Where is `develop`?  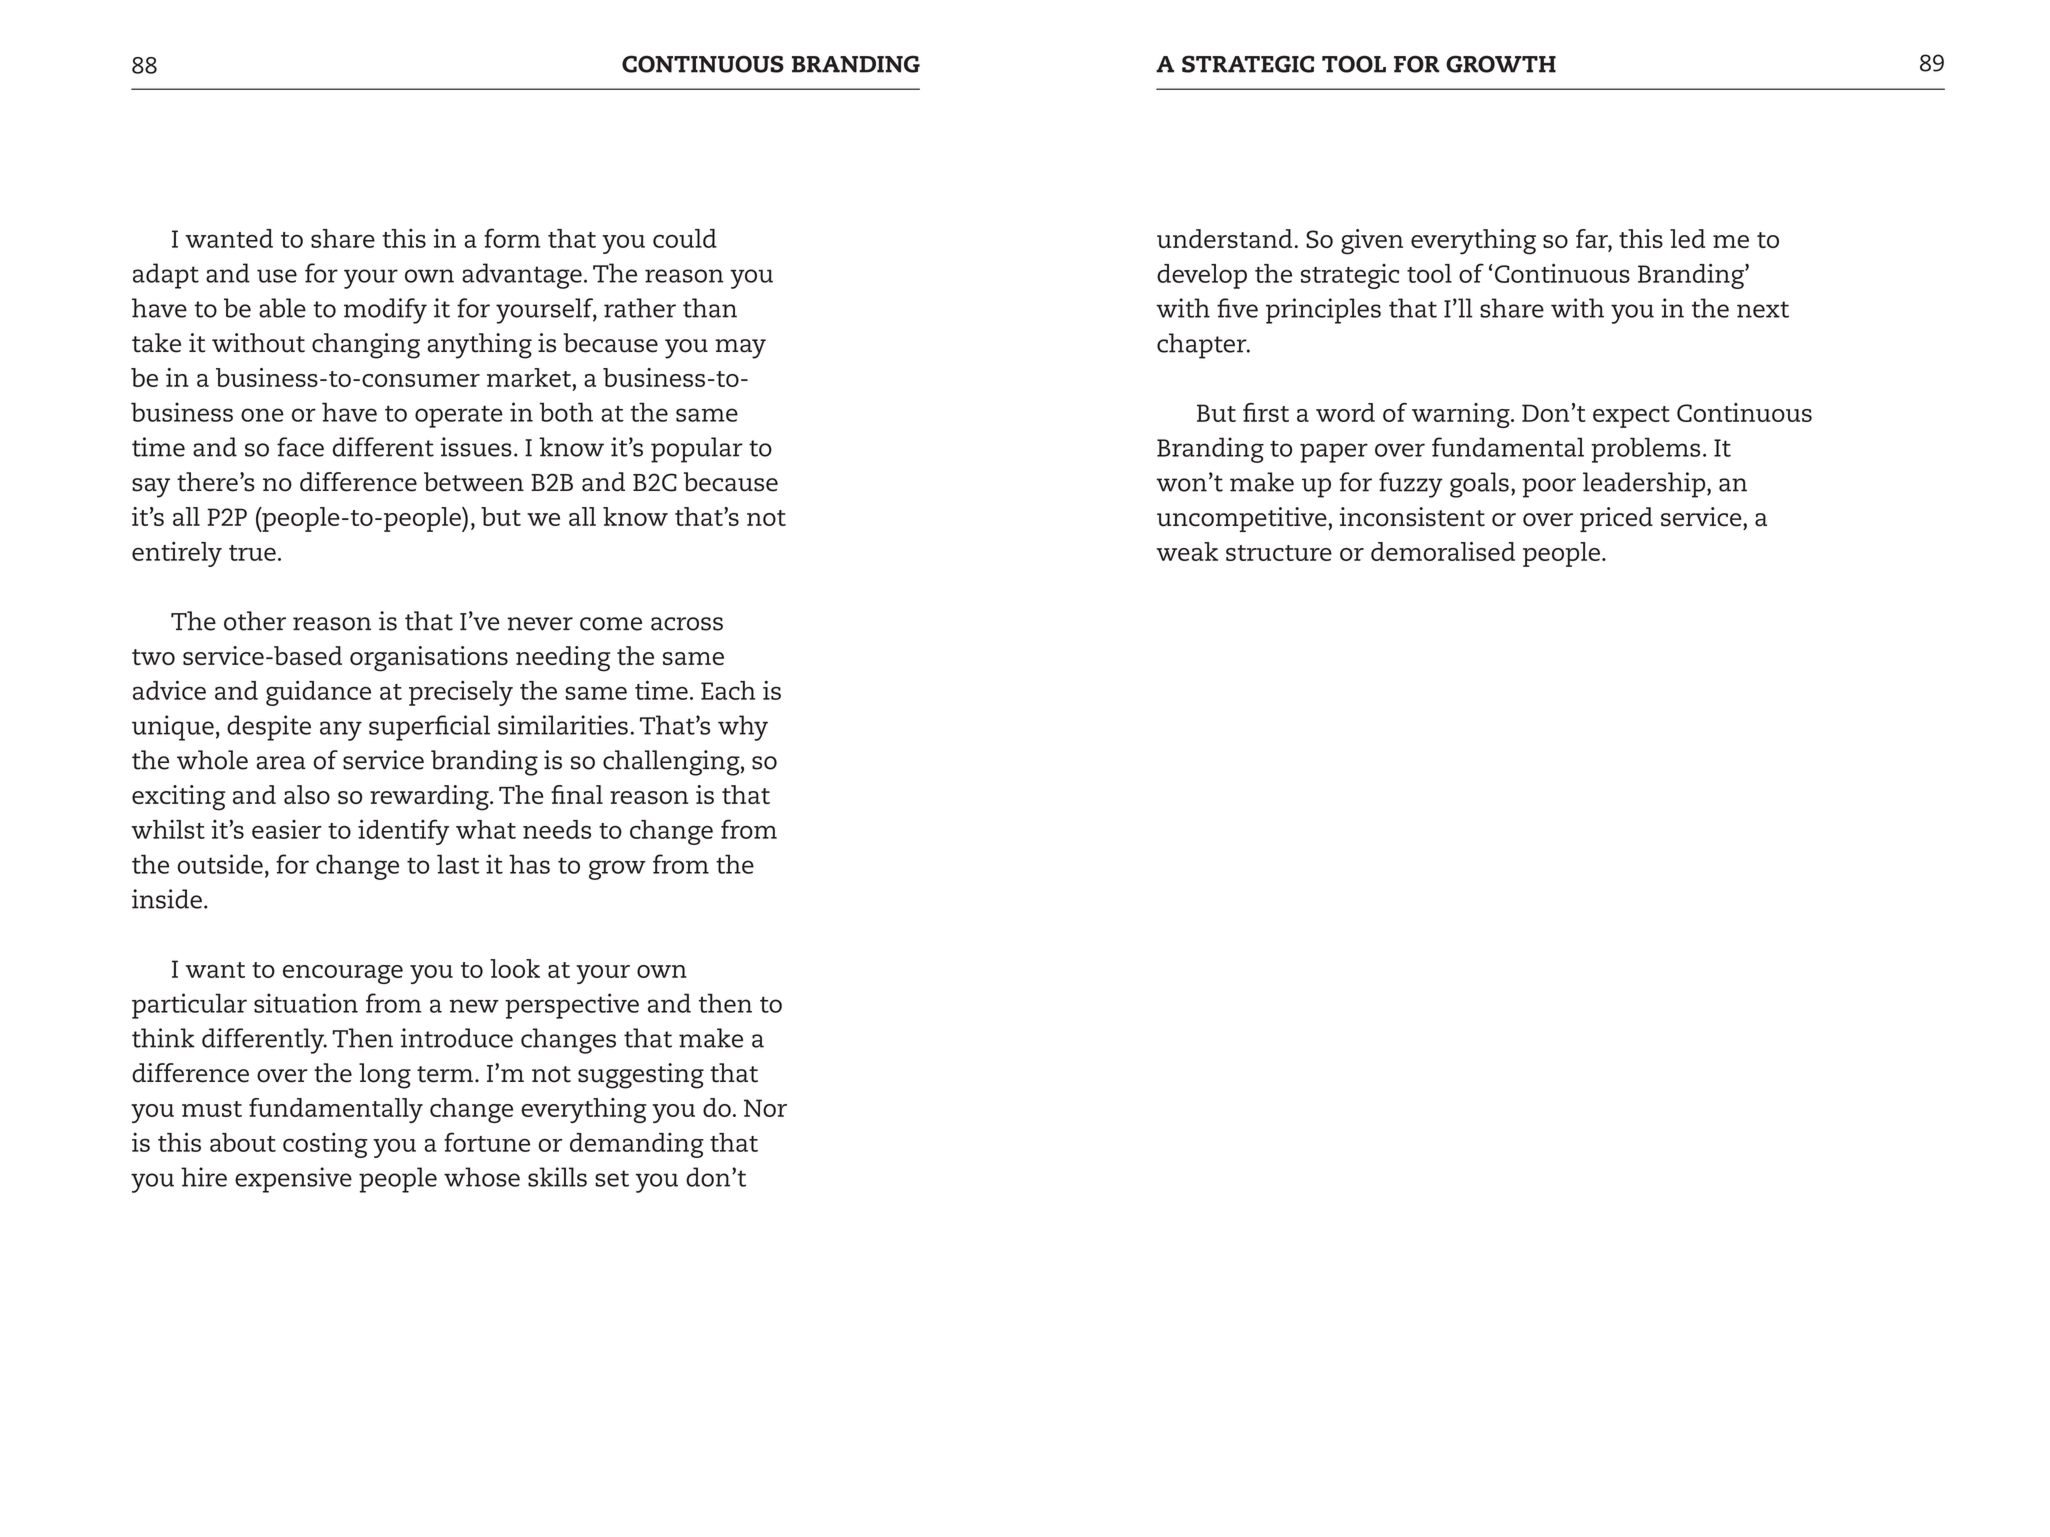
develop is located at coordinates (1202, 276).
